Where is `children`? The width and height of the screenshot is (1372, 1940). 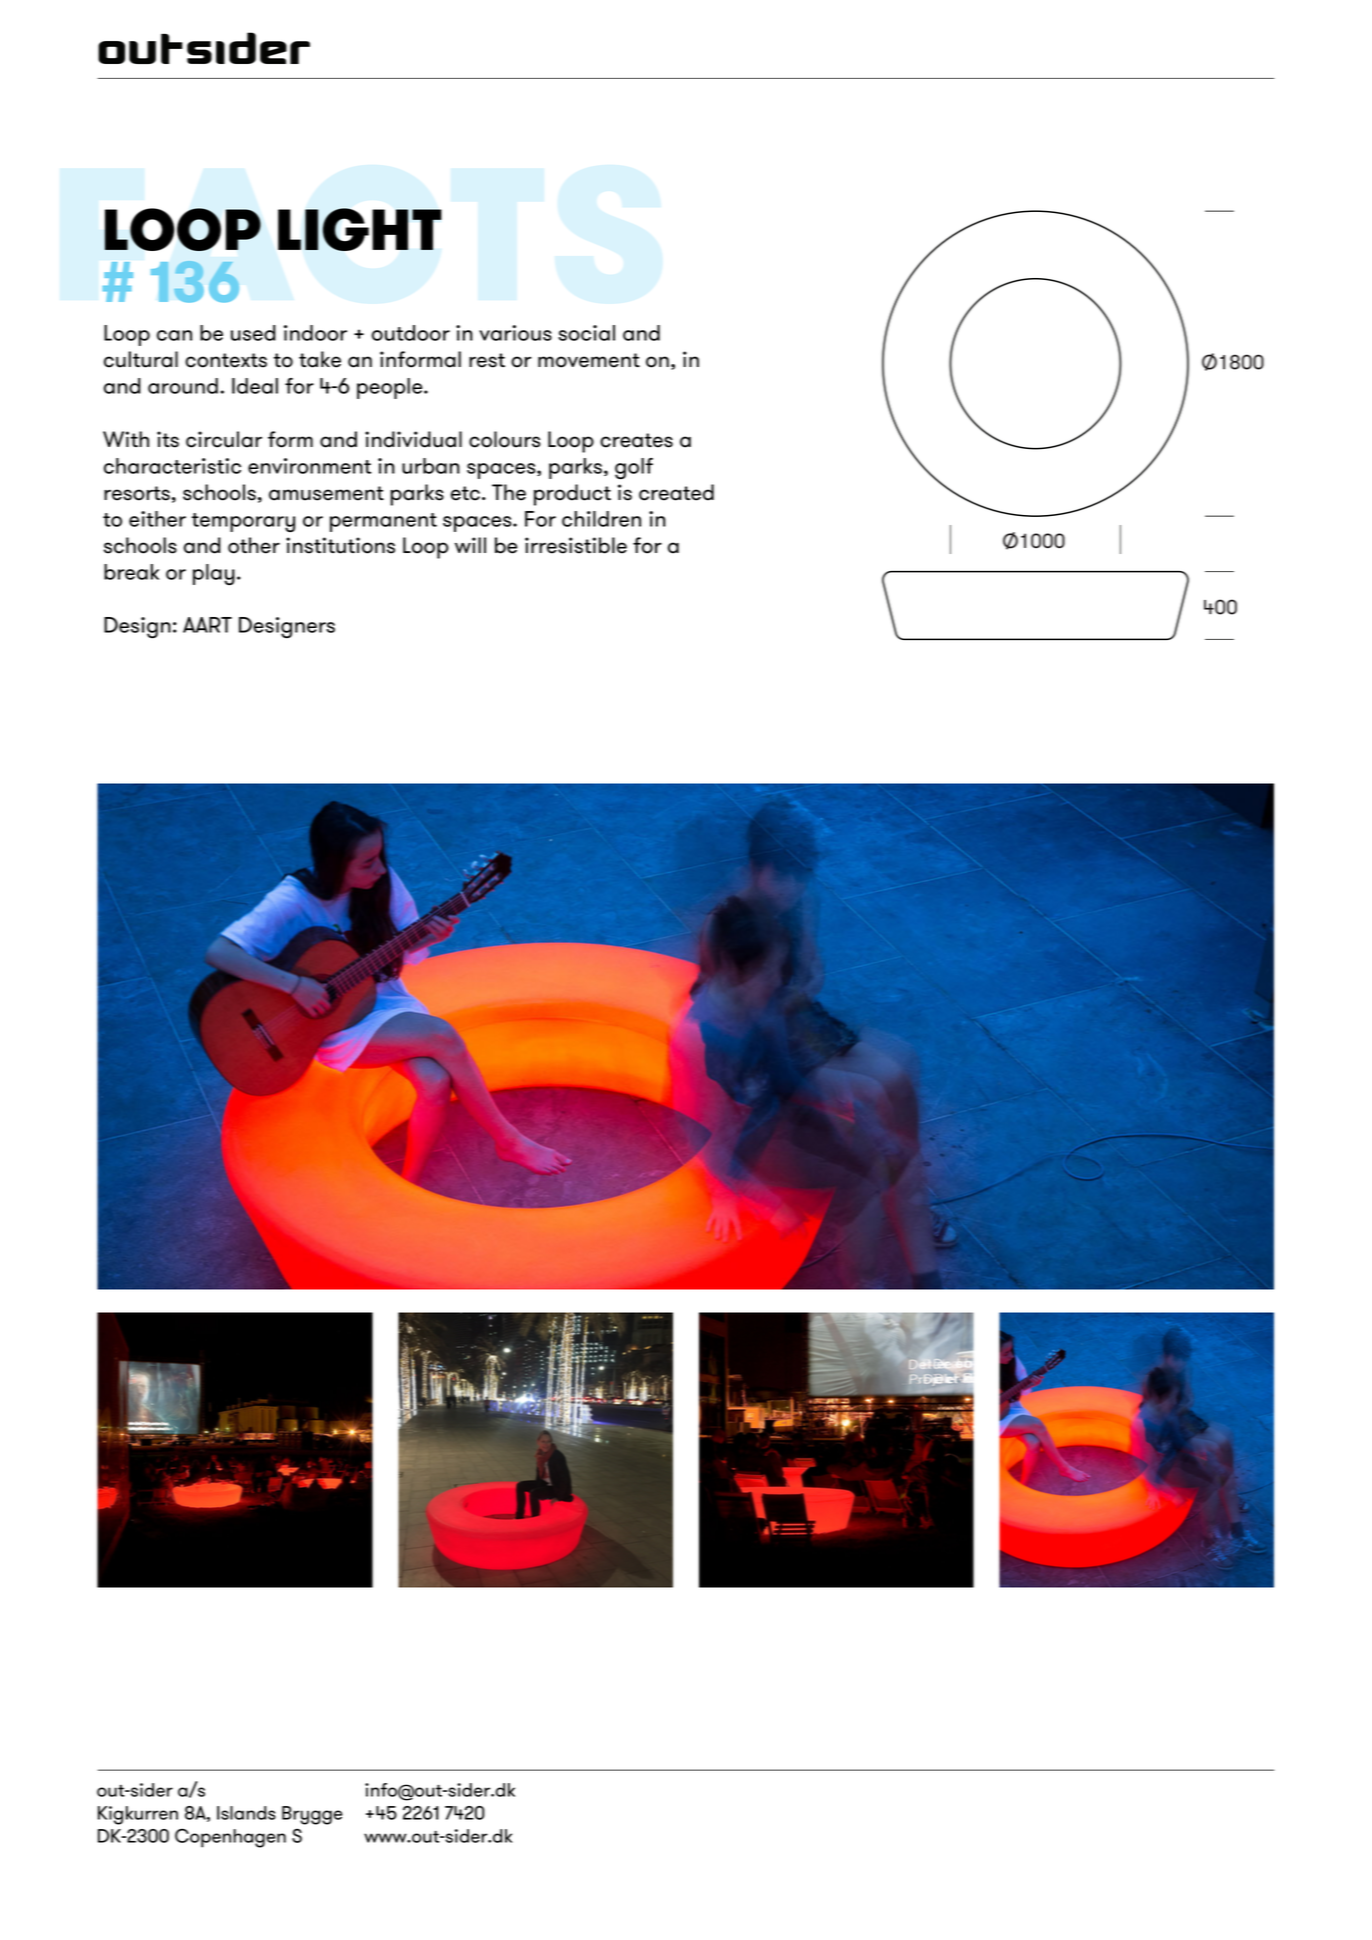 children is located at coordinates (601, 519).
